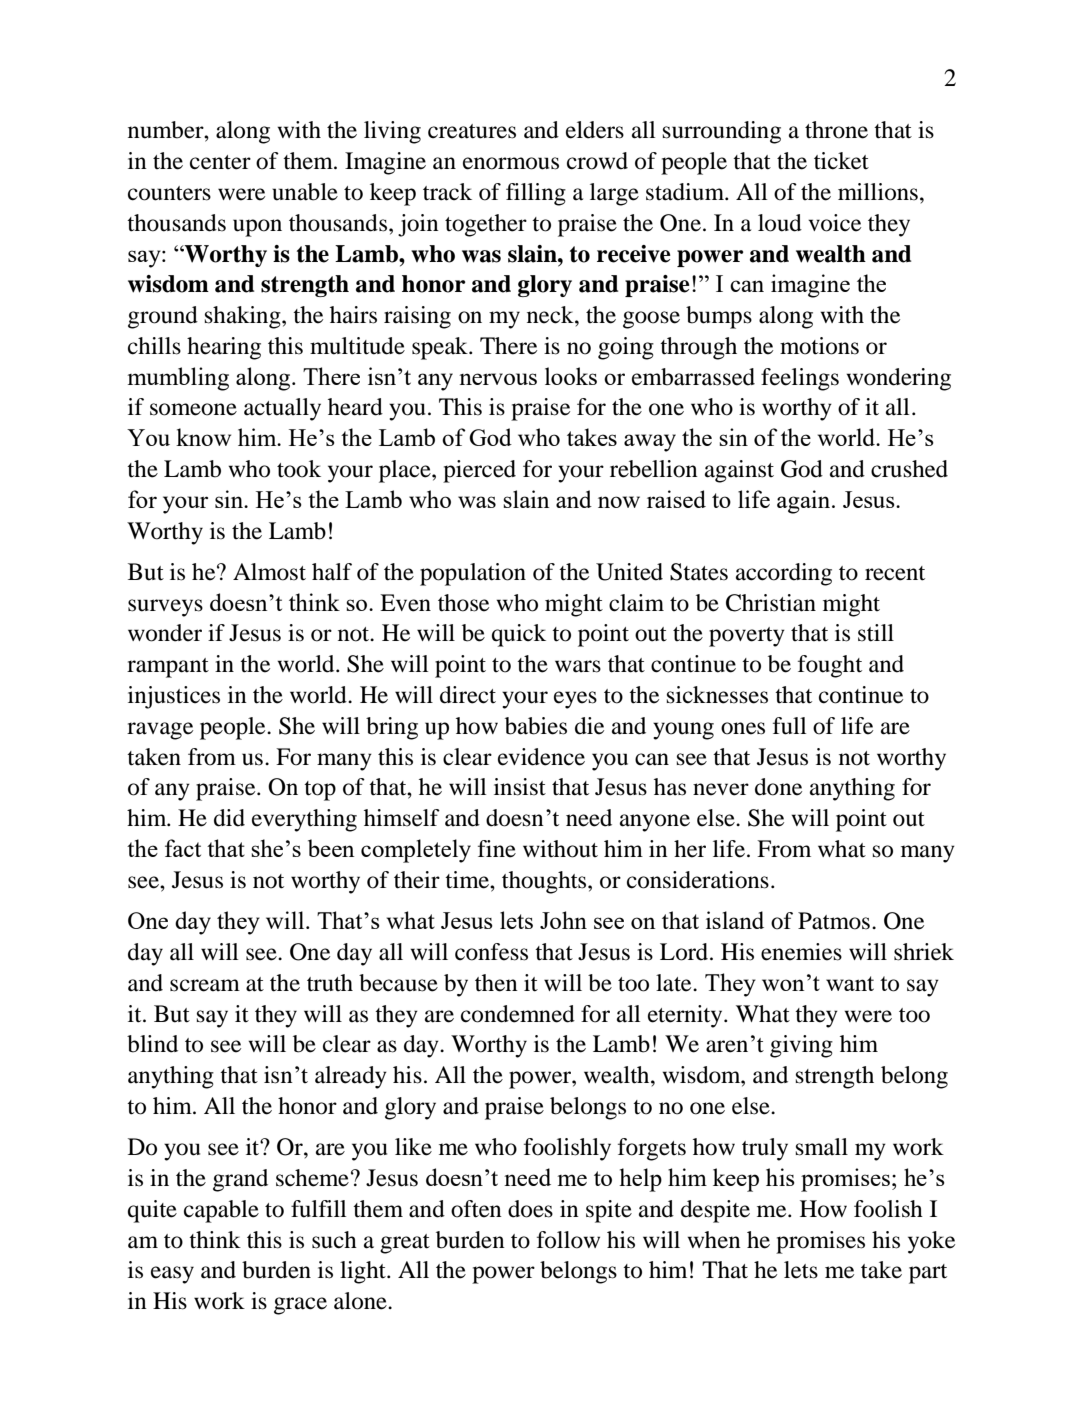 This page has height=1403, width=1084. Describe the element at coordinates (928, 1274) in the page. I see `part` at that location.
